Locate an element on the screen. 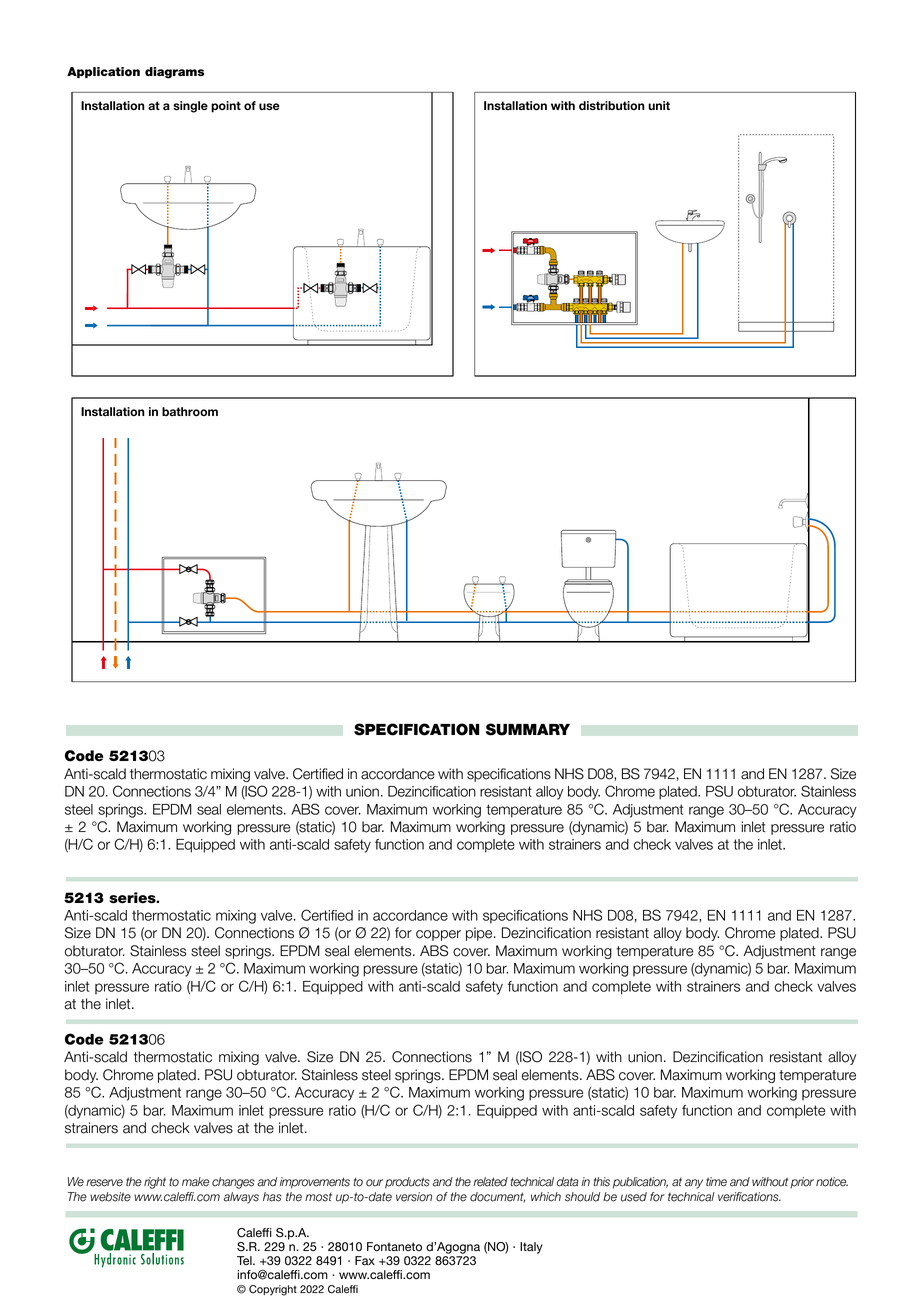  make is located at coordinates (195, 1182).
